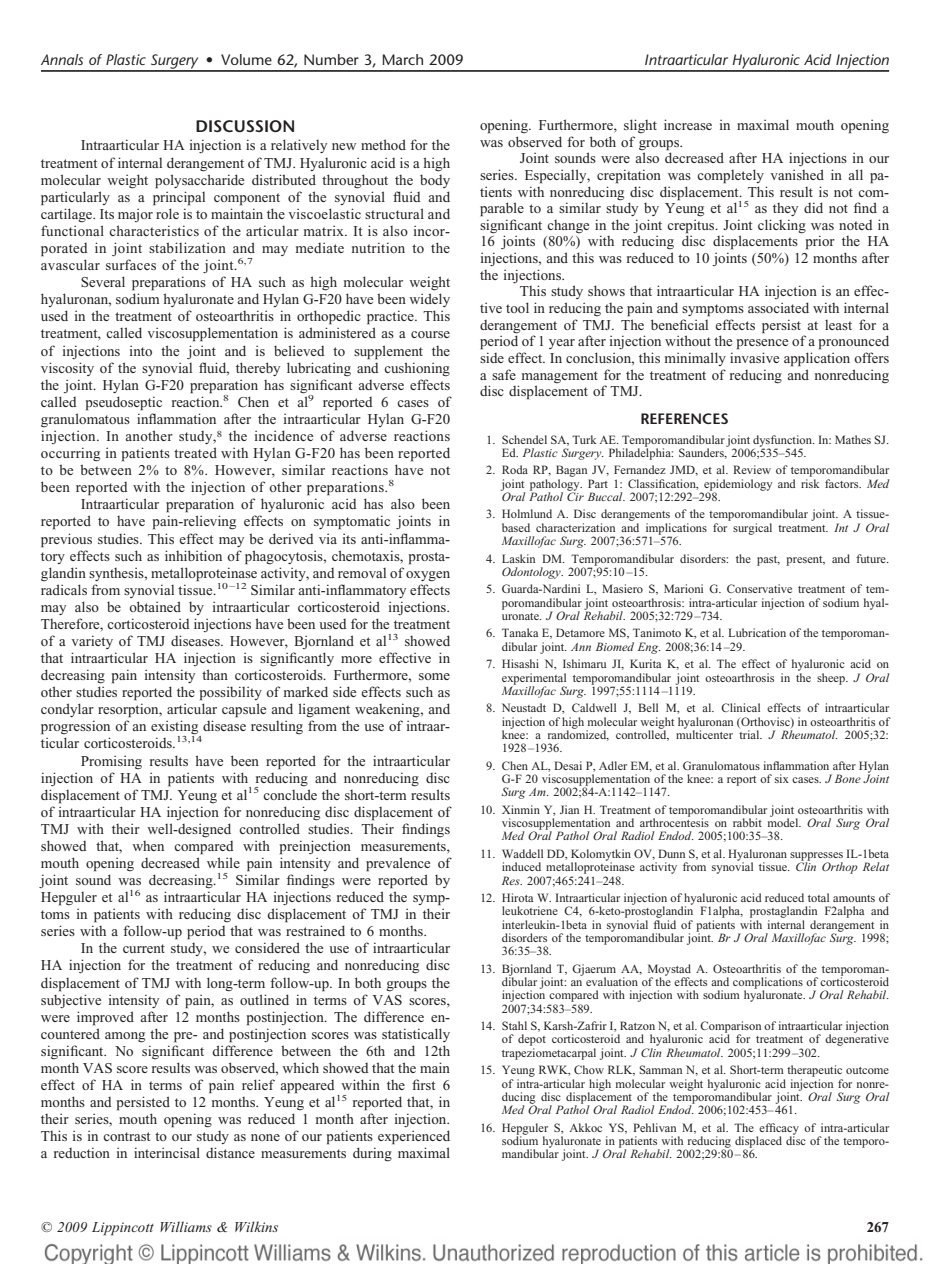 The height and width of the document is (1288, 928). What do you see at coordinates (186, 1226) in the document?
I see `Williams` at bounding box center [186, 1226].
